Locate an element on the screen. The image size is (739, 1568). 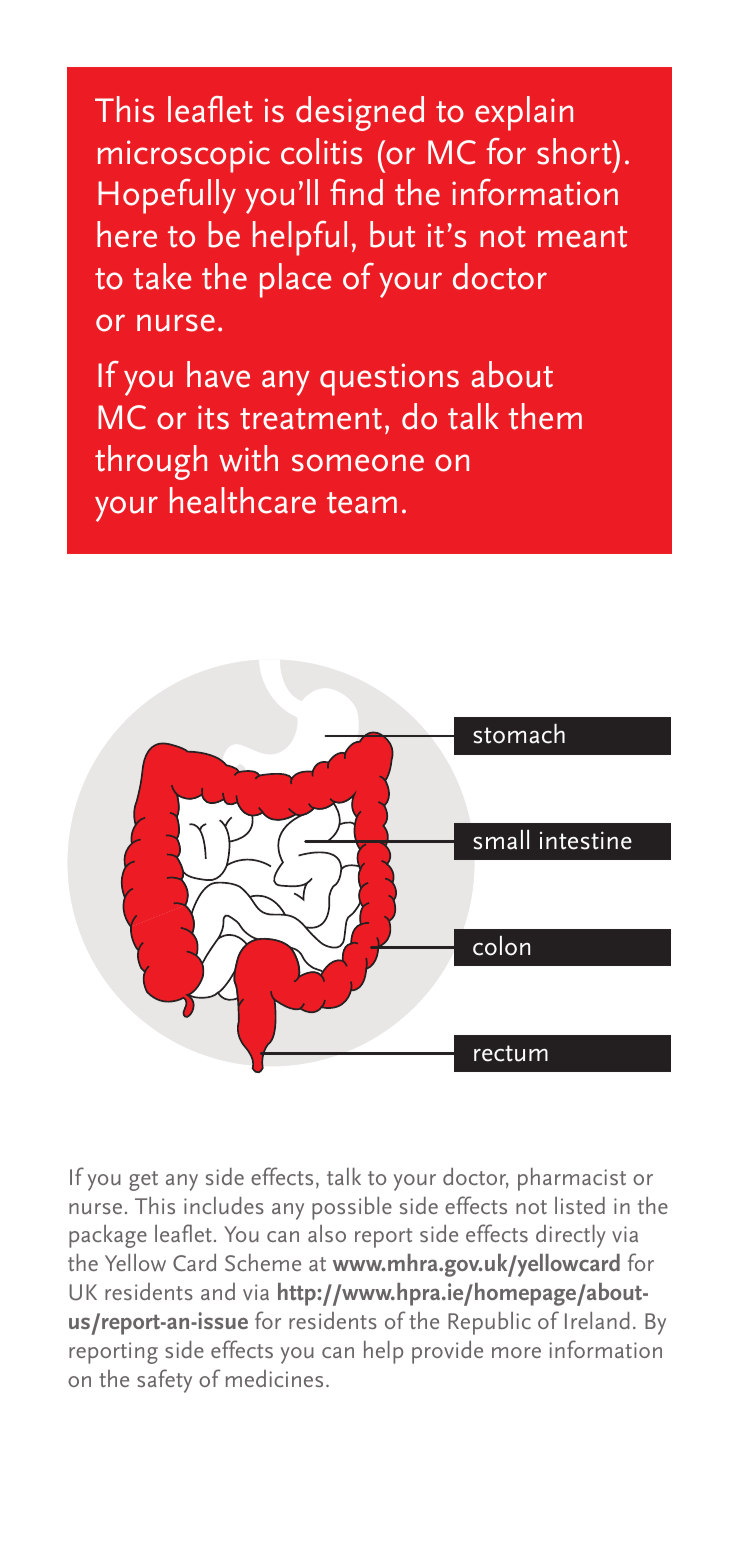
designed is located at coordinates (360, 113).
